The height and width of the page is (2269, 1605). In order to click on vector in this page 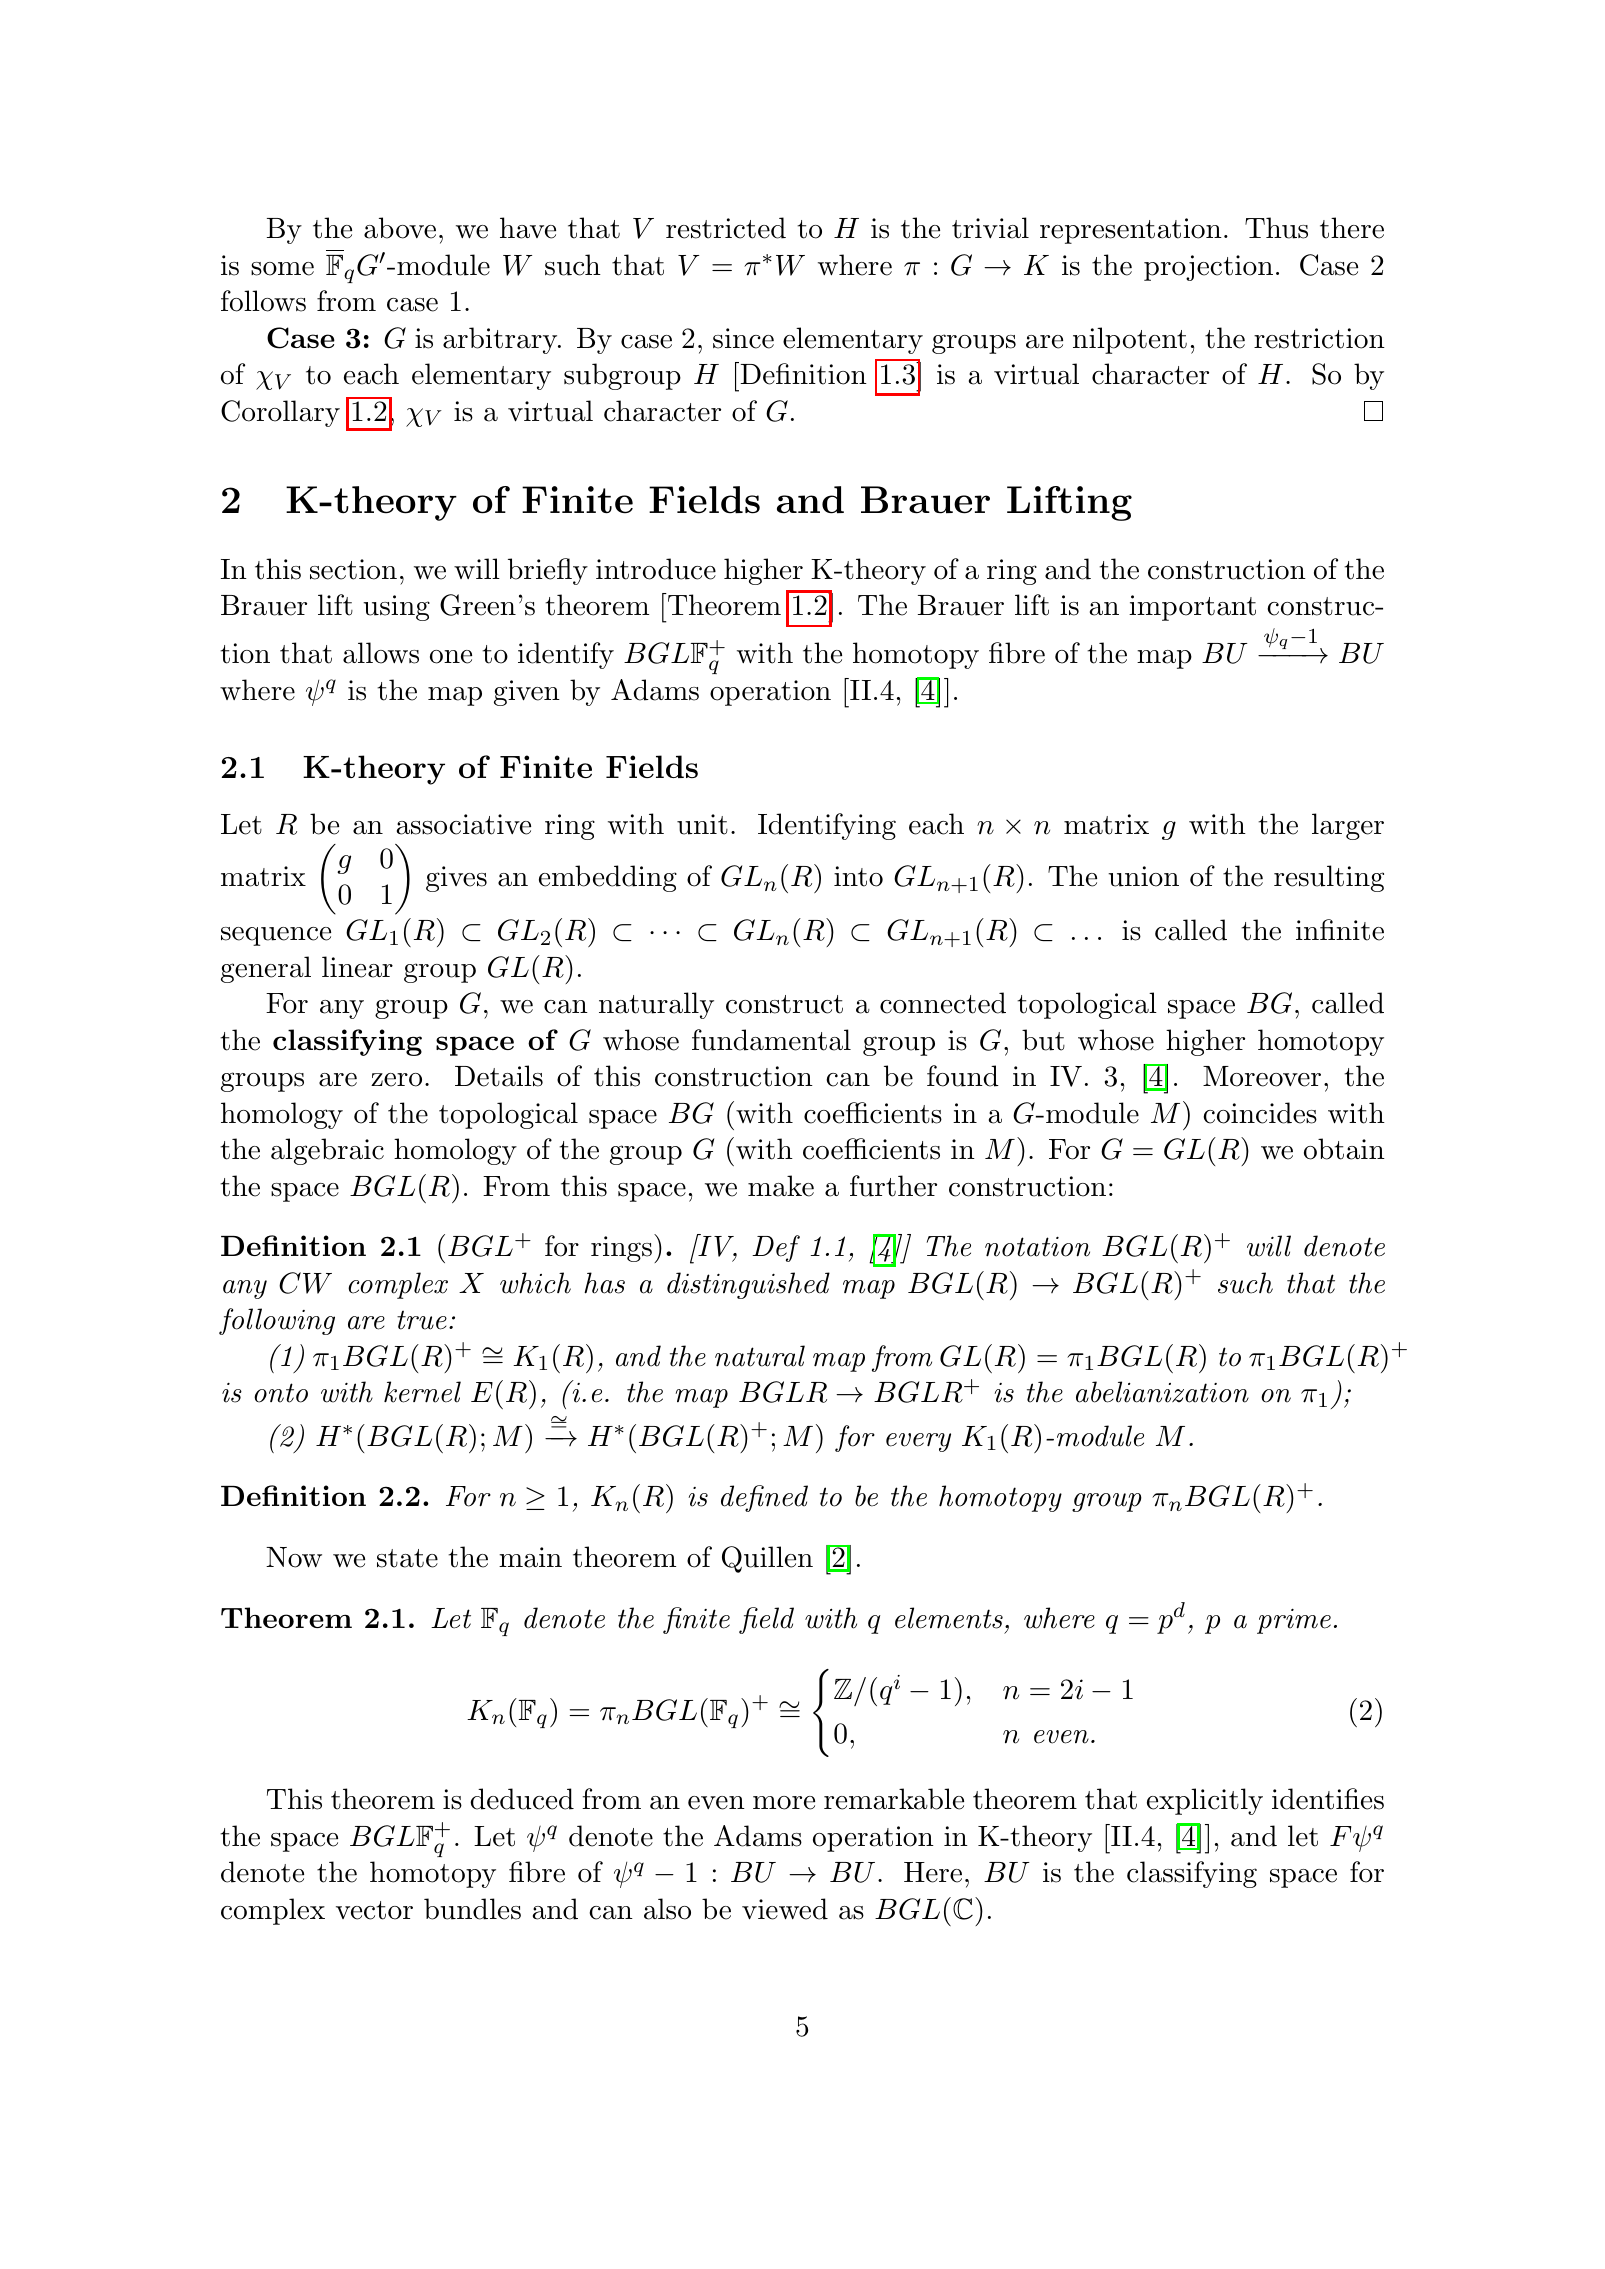, I will do `click(374, 1910)`.
